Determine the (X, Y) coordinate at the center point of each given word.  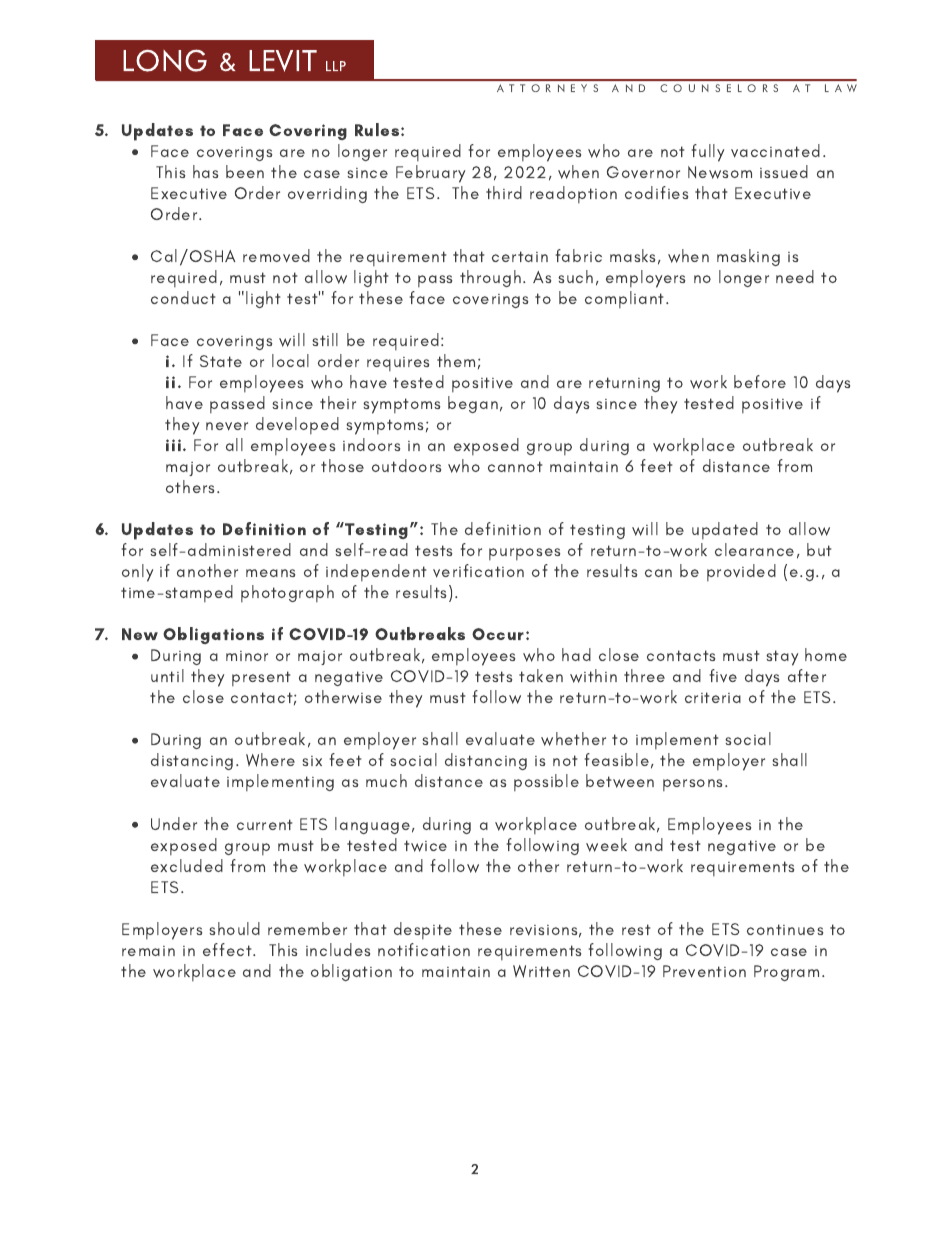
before (760, 381)
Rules (378, 129)
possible (546, 782)
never (227, 426)
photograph (287, 593)
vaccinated (775, 151)
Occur (498, 634)
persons (694, 785)
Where (270, 760)
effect (228, 949)
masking (748, 257)
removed (276, 256)
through (490, 278)
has (205, 171)
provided (741, 572)
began (473, 404)
